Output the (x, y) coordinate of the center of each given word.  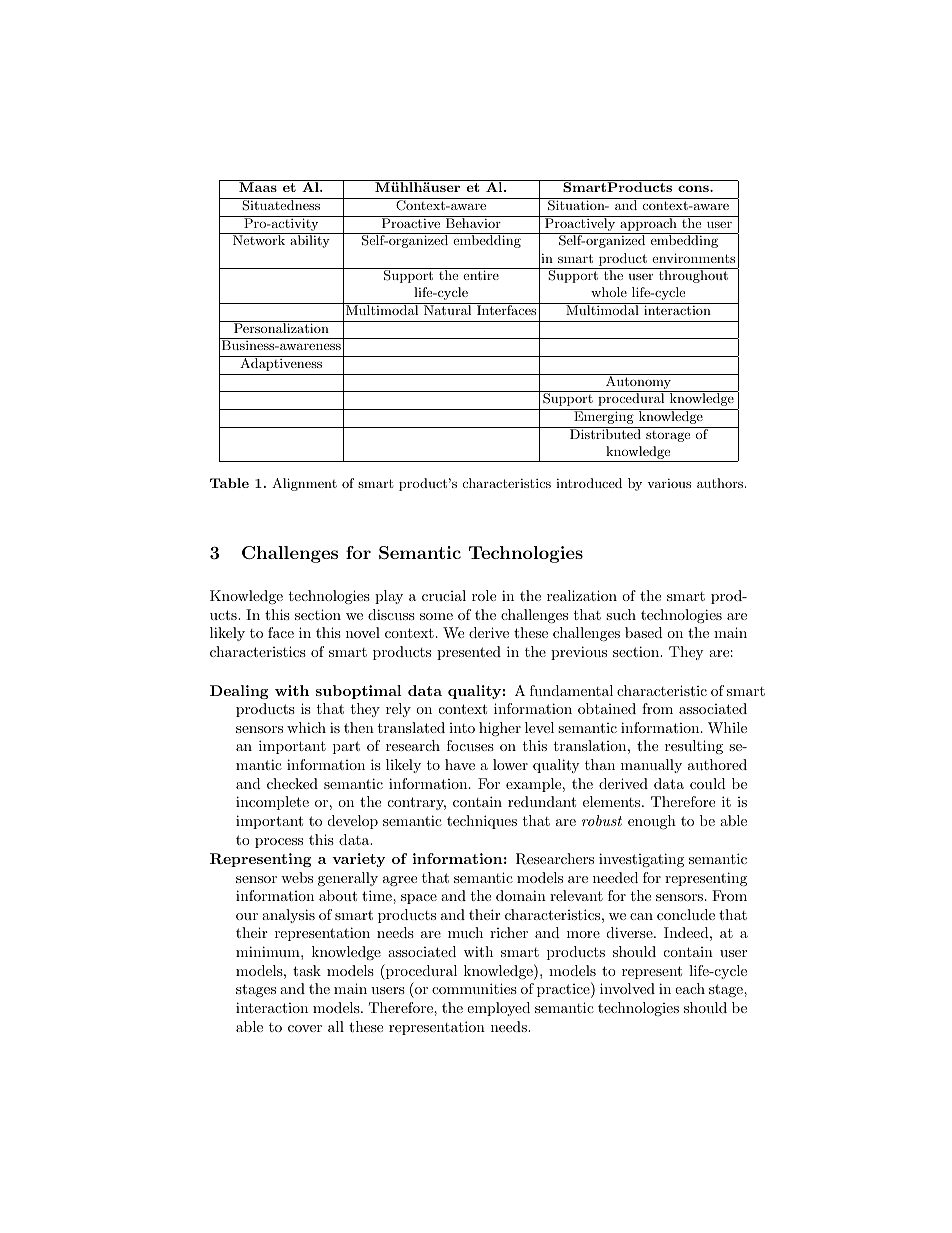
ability (310, 241)
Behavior (473, 222)
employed (498, 1009)
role (484, 595)
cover (305, 1028)
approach (648, 223)
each (690, 988)
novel (363, 632)
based (644, 632)
